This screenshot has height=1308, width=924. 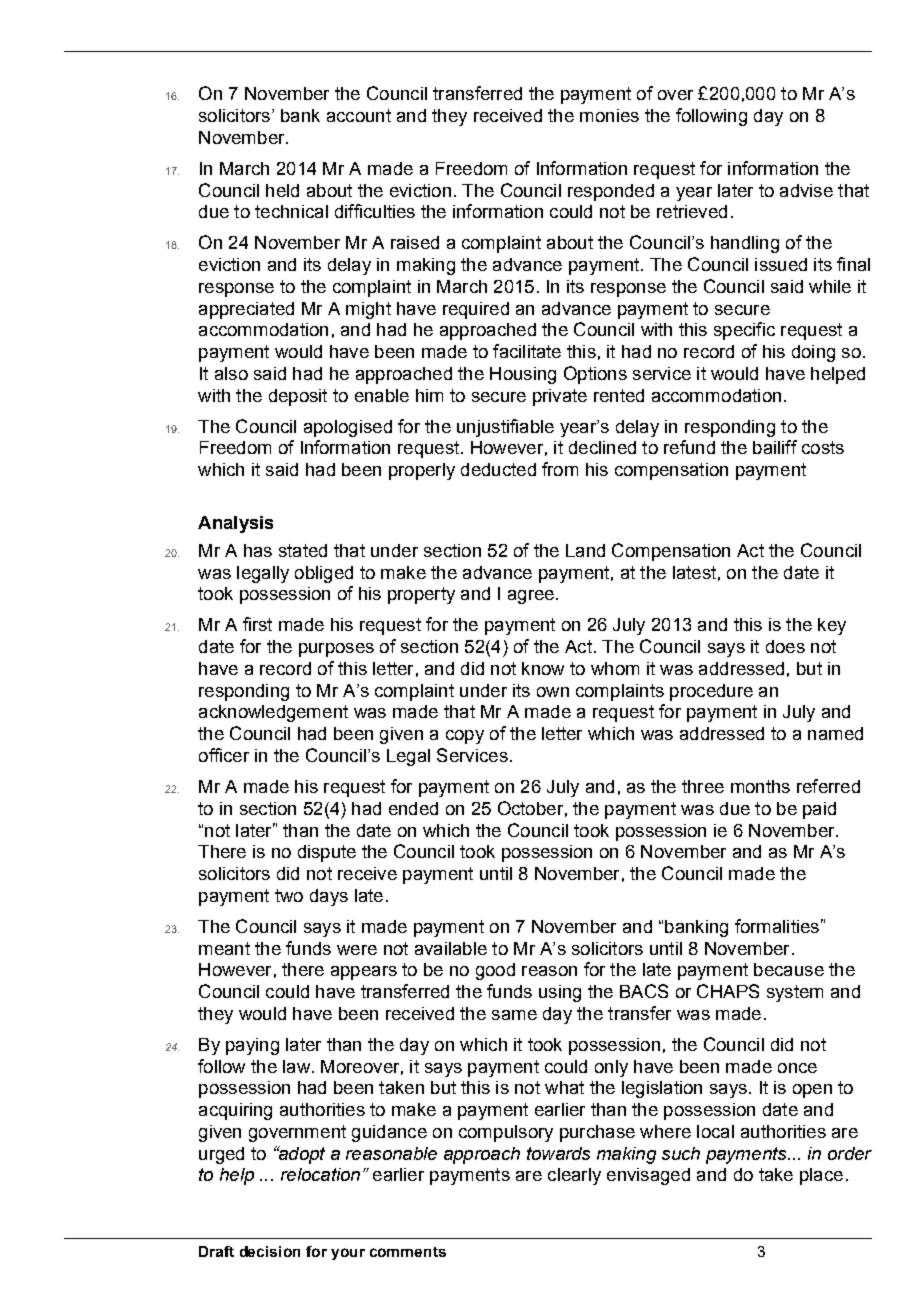 What do you see at coordinates (298, 397) in the screenshot?
I see `deposit` at bounding box center [298, 397].
